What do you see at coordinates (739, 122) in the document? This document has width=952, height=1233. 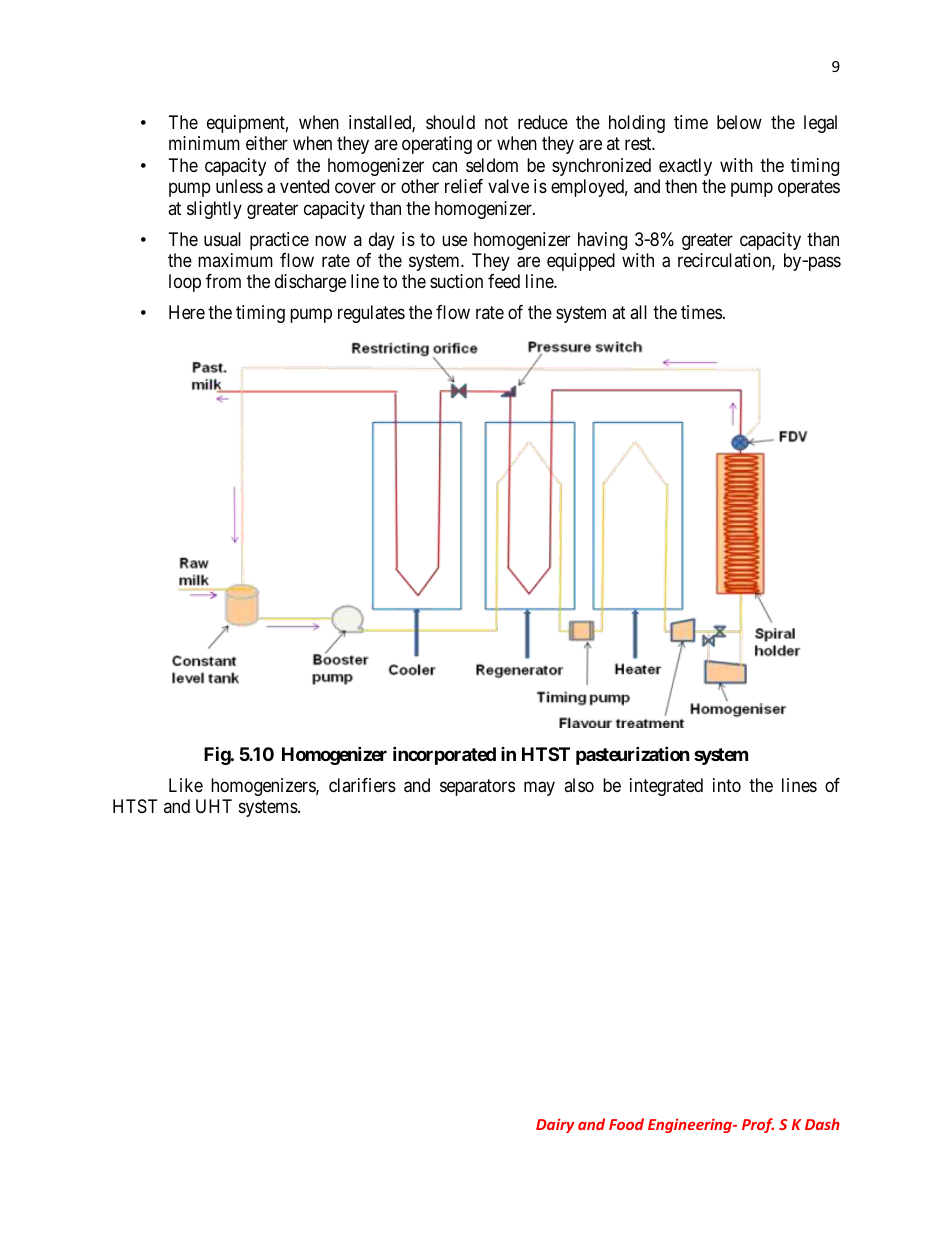 I see `below` at bounding box center [739, 122].
